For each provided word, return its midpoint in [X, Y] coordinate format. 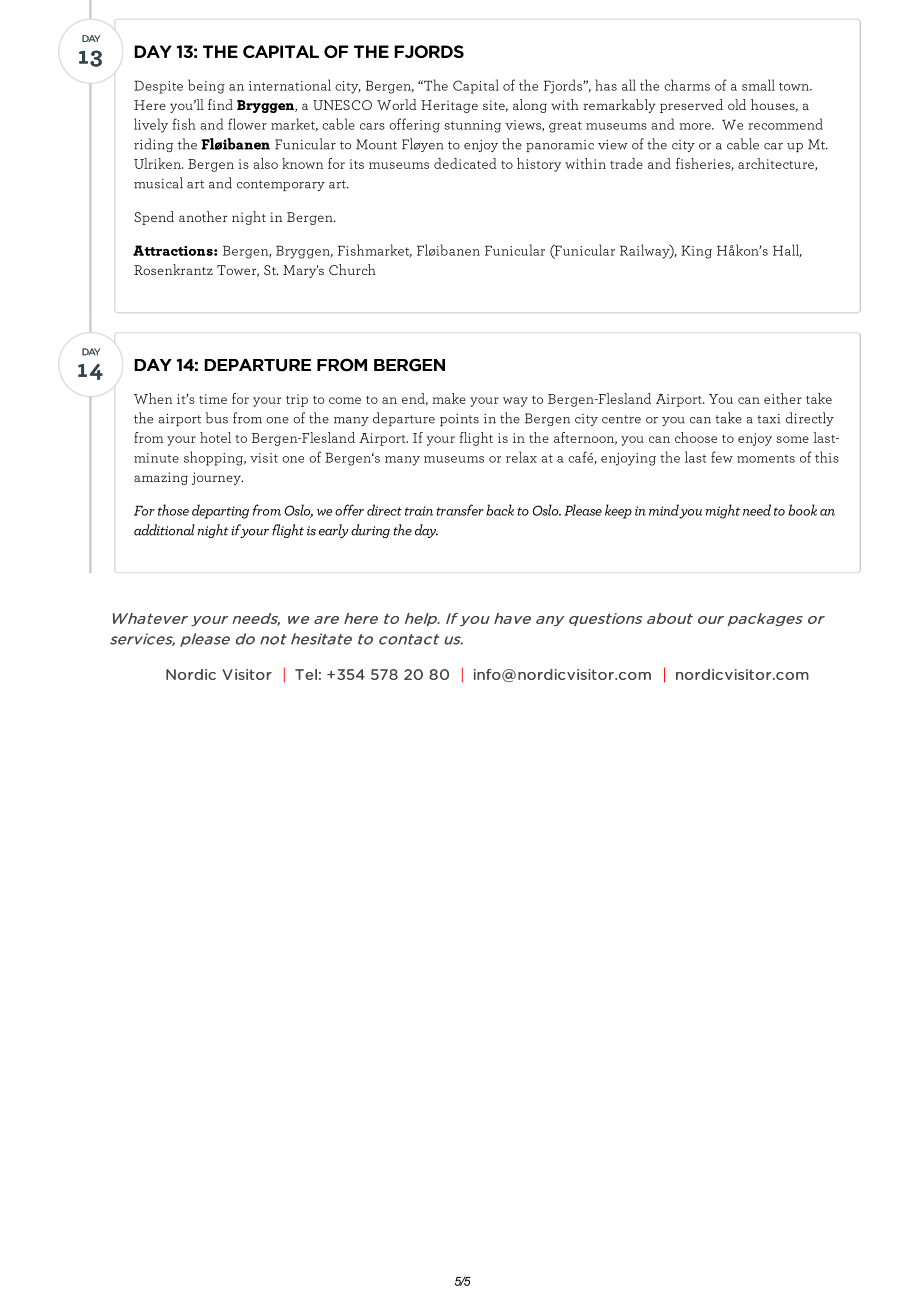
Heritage [449, 106]
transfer [460, 510]
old [737, 104]
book [802, 510]
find [220, 104]
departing [220, 511]
